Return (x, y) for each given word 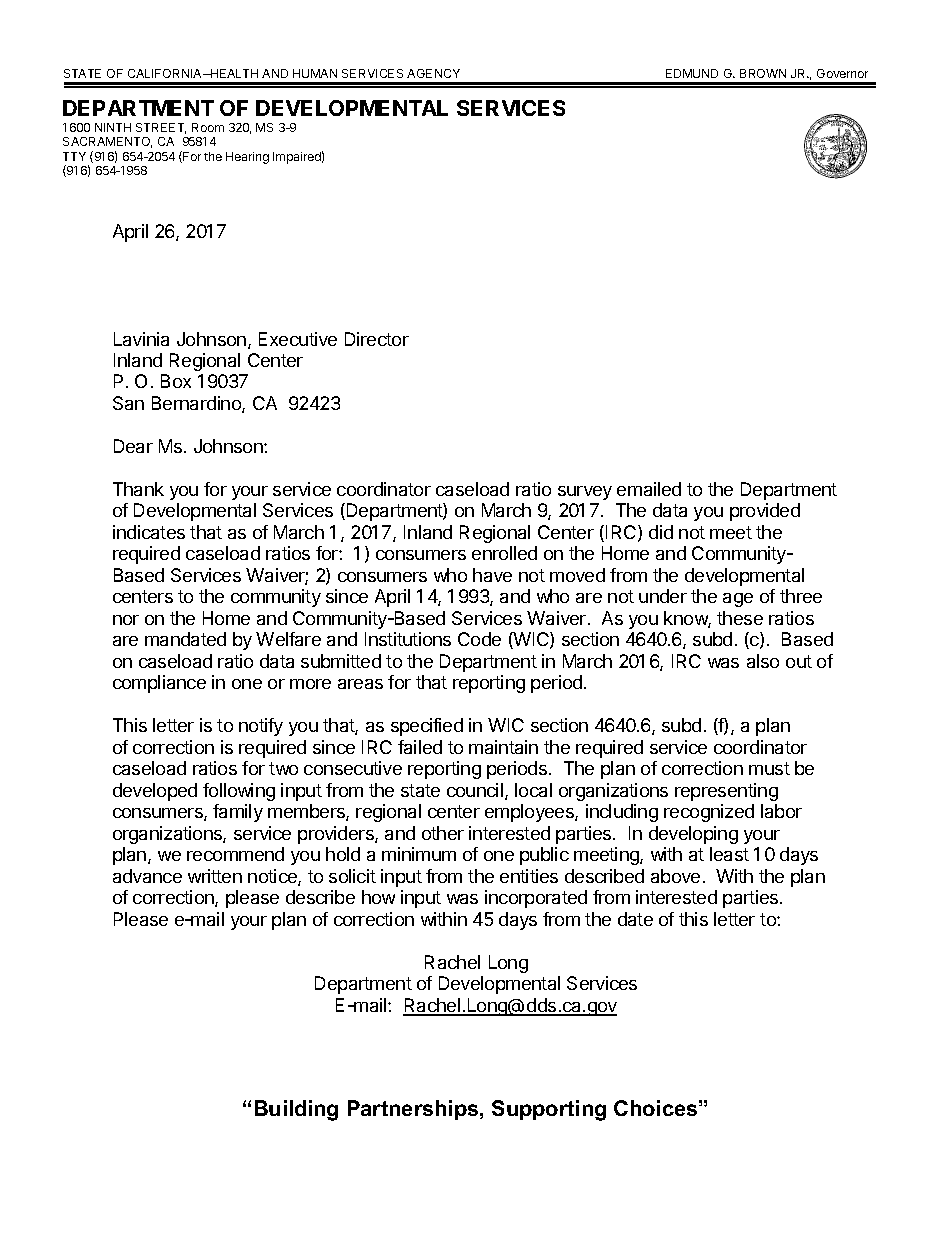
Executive (298, 339)
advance (147, 876)
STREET (161, 128)
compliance (159, 684)
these (740, 618)
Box (176, 381)
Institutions (408, 639)
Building (296, 1110)
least (729, 854)
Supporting (549, 1110)
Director (377, 339)
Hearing (247, 158)
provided (765, 512)
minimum (419, 854)
